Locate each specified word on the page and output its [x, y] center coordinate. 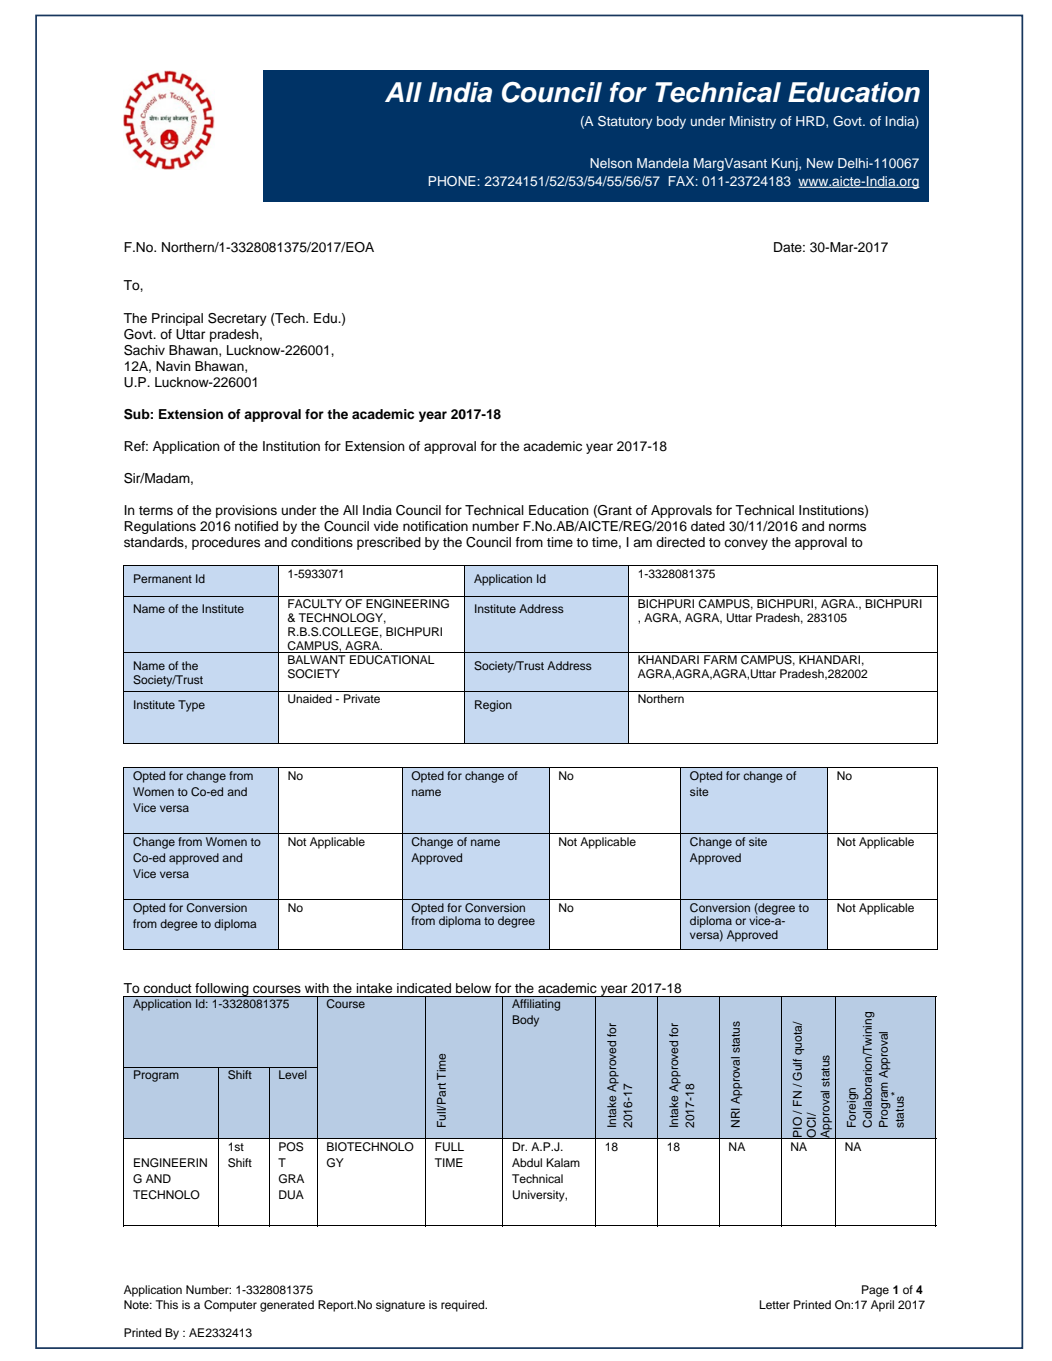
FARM [720, 659]
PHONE [453, 181]
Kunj [786, 164]
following [222, 990]
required [464, 1306]
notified [256, 526]
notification [435, 526]
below [473, 988]
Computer [230, 1306]
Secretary [237, 319]
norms [847, 527]
